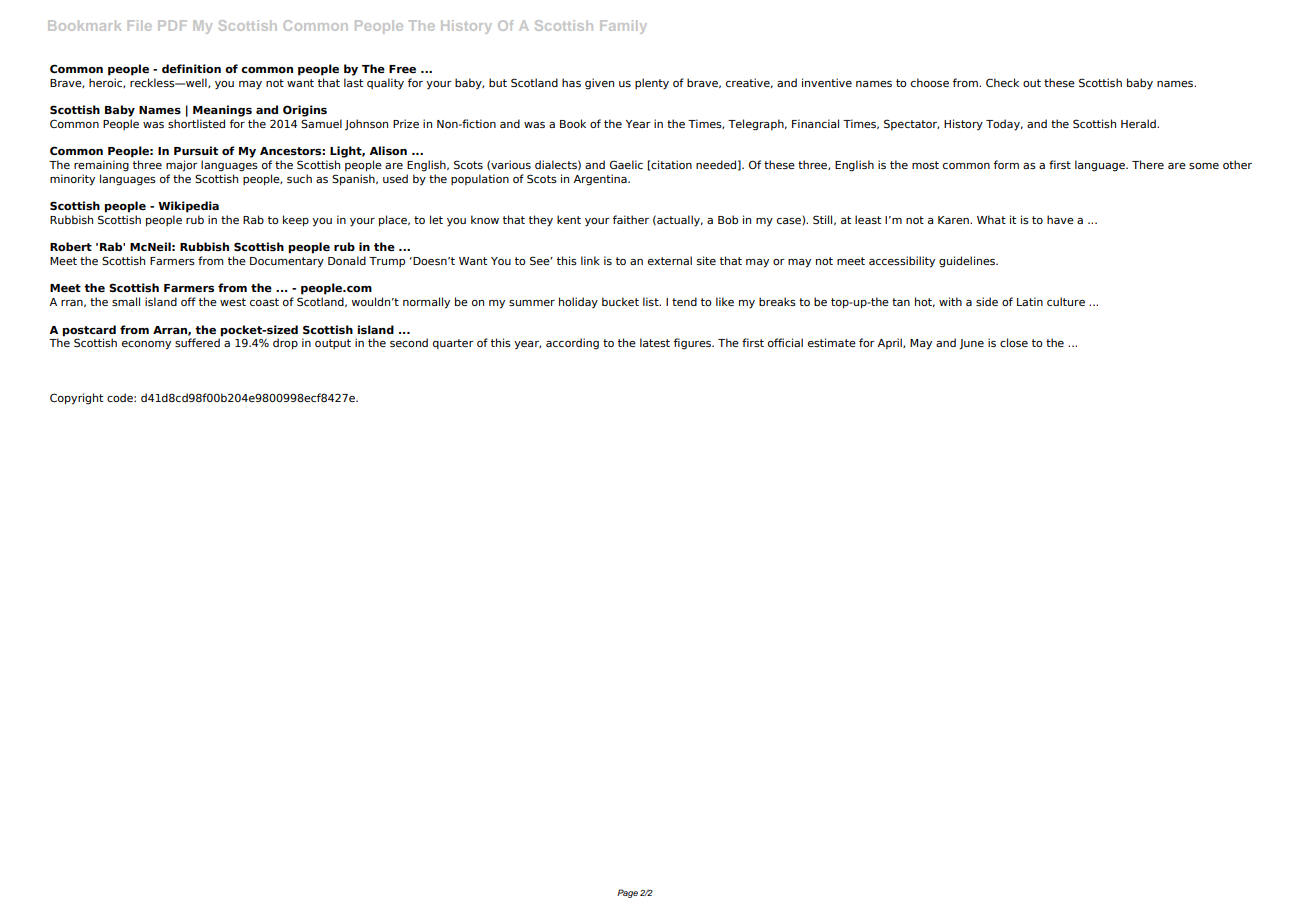 The image size is (1308, 924). What do you see at coordinates (971, 344) in the screenshot?
I see `June` at bounding box center [971, 344].
